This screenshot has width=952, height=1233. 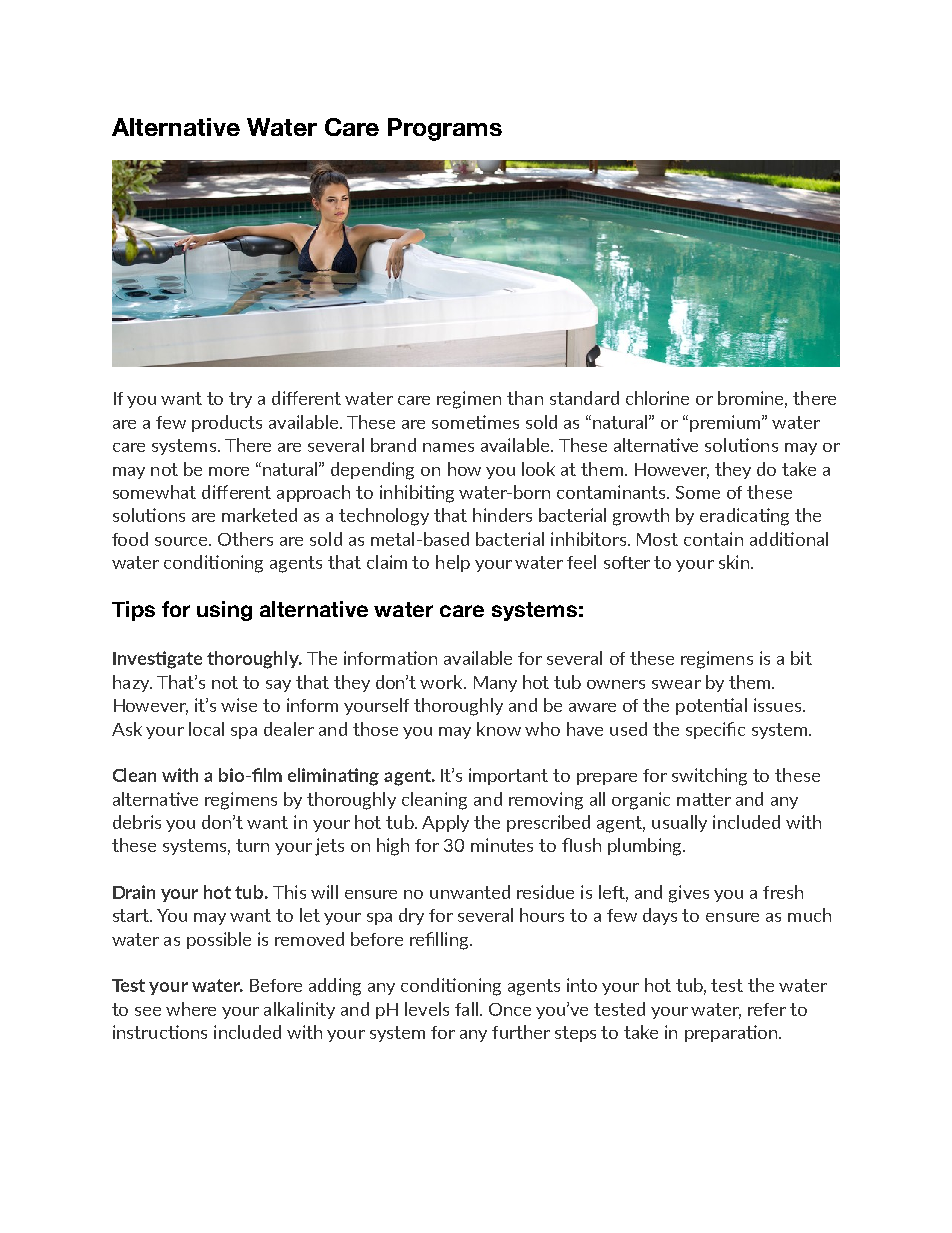 What do you see at coordinates (466, 1009) in the screenshot?
I see `fall` at bounding box center [466, 1009].
